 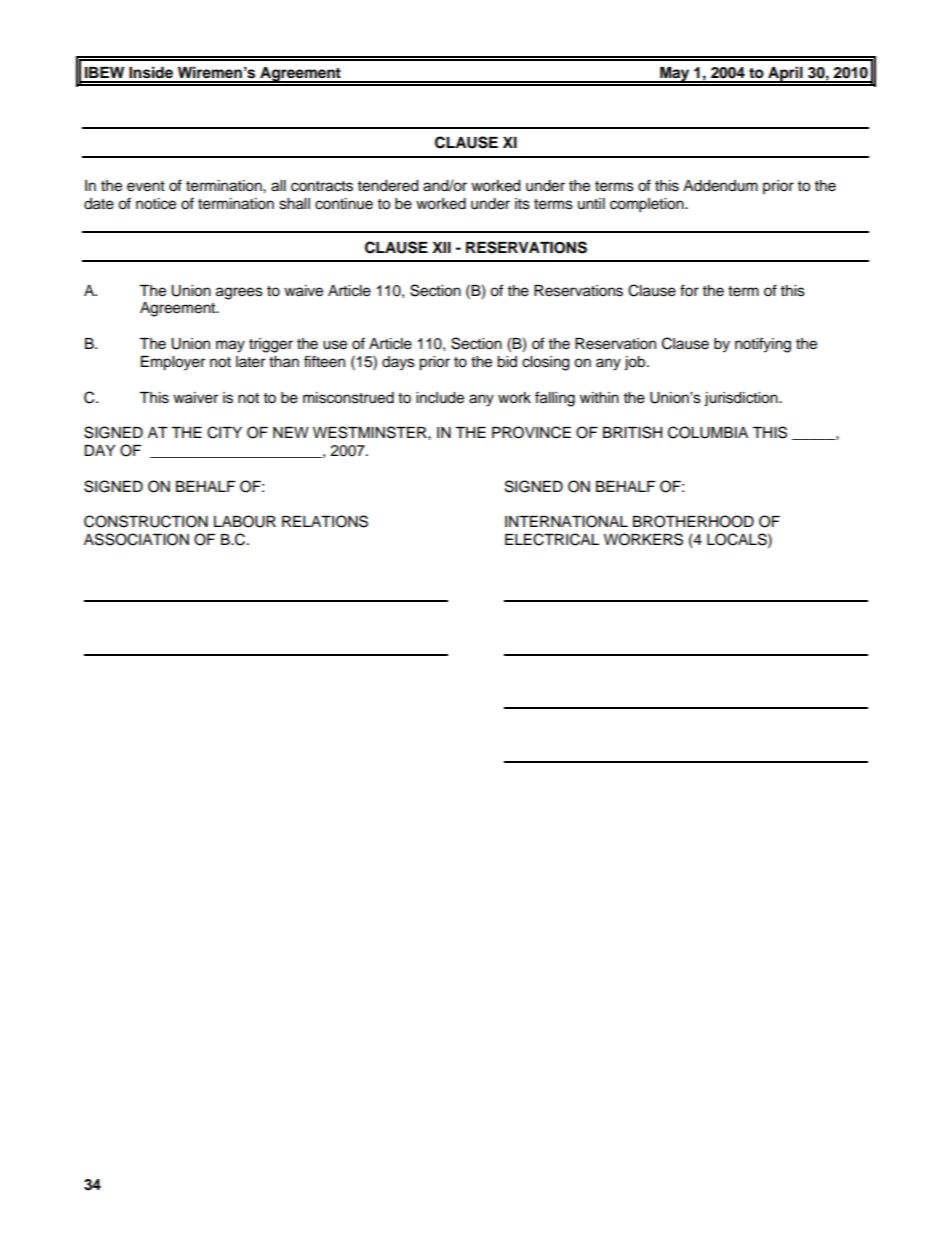 What do you see at coordinates (156, 204) in the screenshot?
I see `notice` at bounding box center [156, 204].
